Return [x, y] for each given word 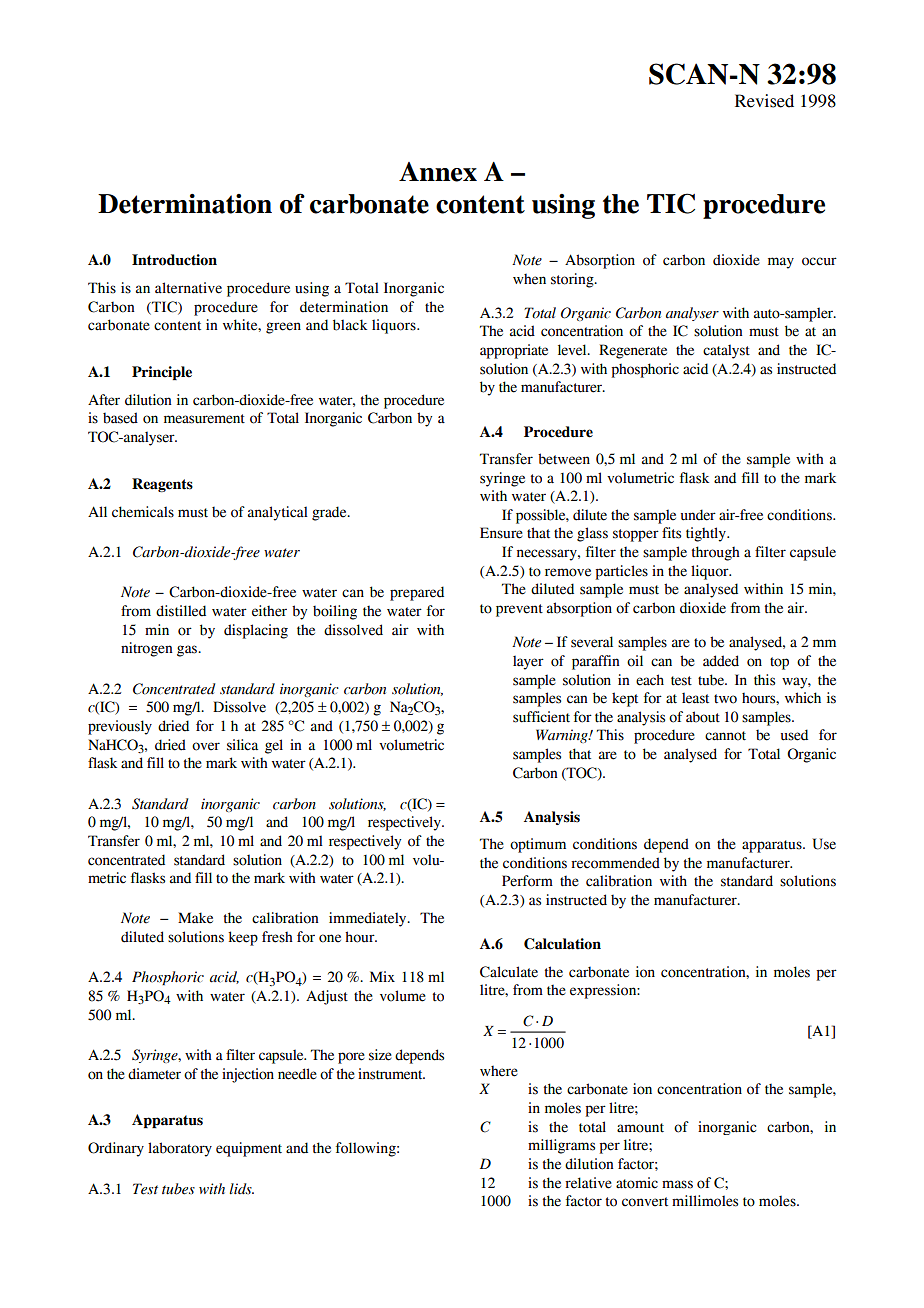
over [206, 746]
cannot [725, 736]
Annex [438, 172]
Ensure [501, 533]
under [698, 515]
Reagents [162, 485]
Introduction [174, 260]
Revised [764, 101]
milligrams [561, 1146]
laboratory [180, 1149]
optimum [538, 845]
